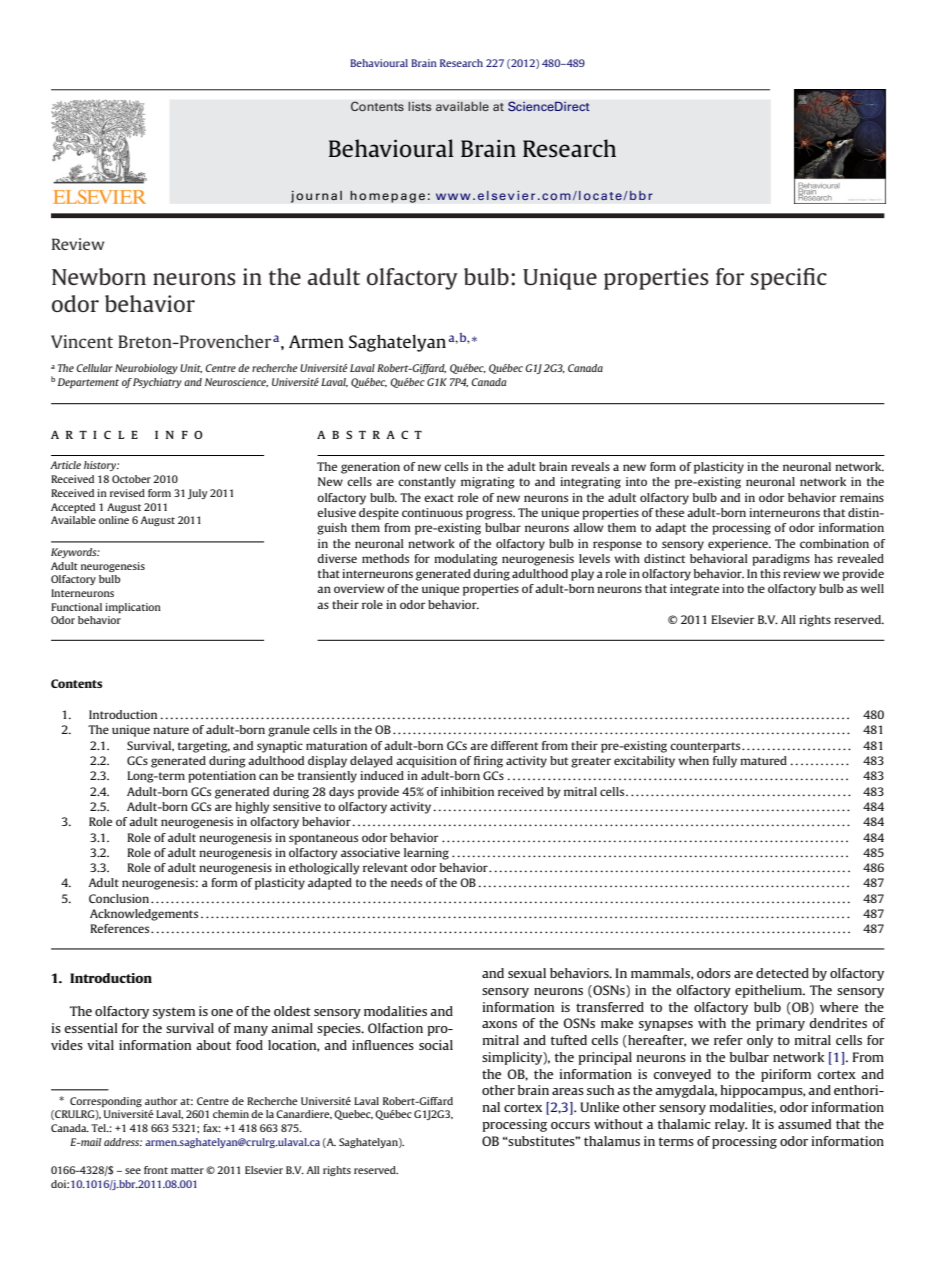 The height and width of the document is (1270, 952). Describe the element at coordinates (156, 1170) in the document. I see `front` at that location.
